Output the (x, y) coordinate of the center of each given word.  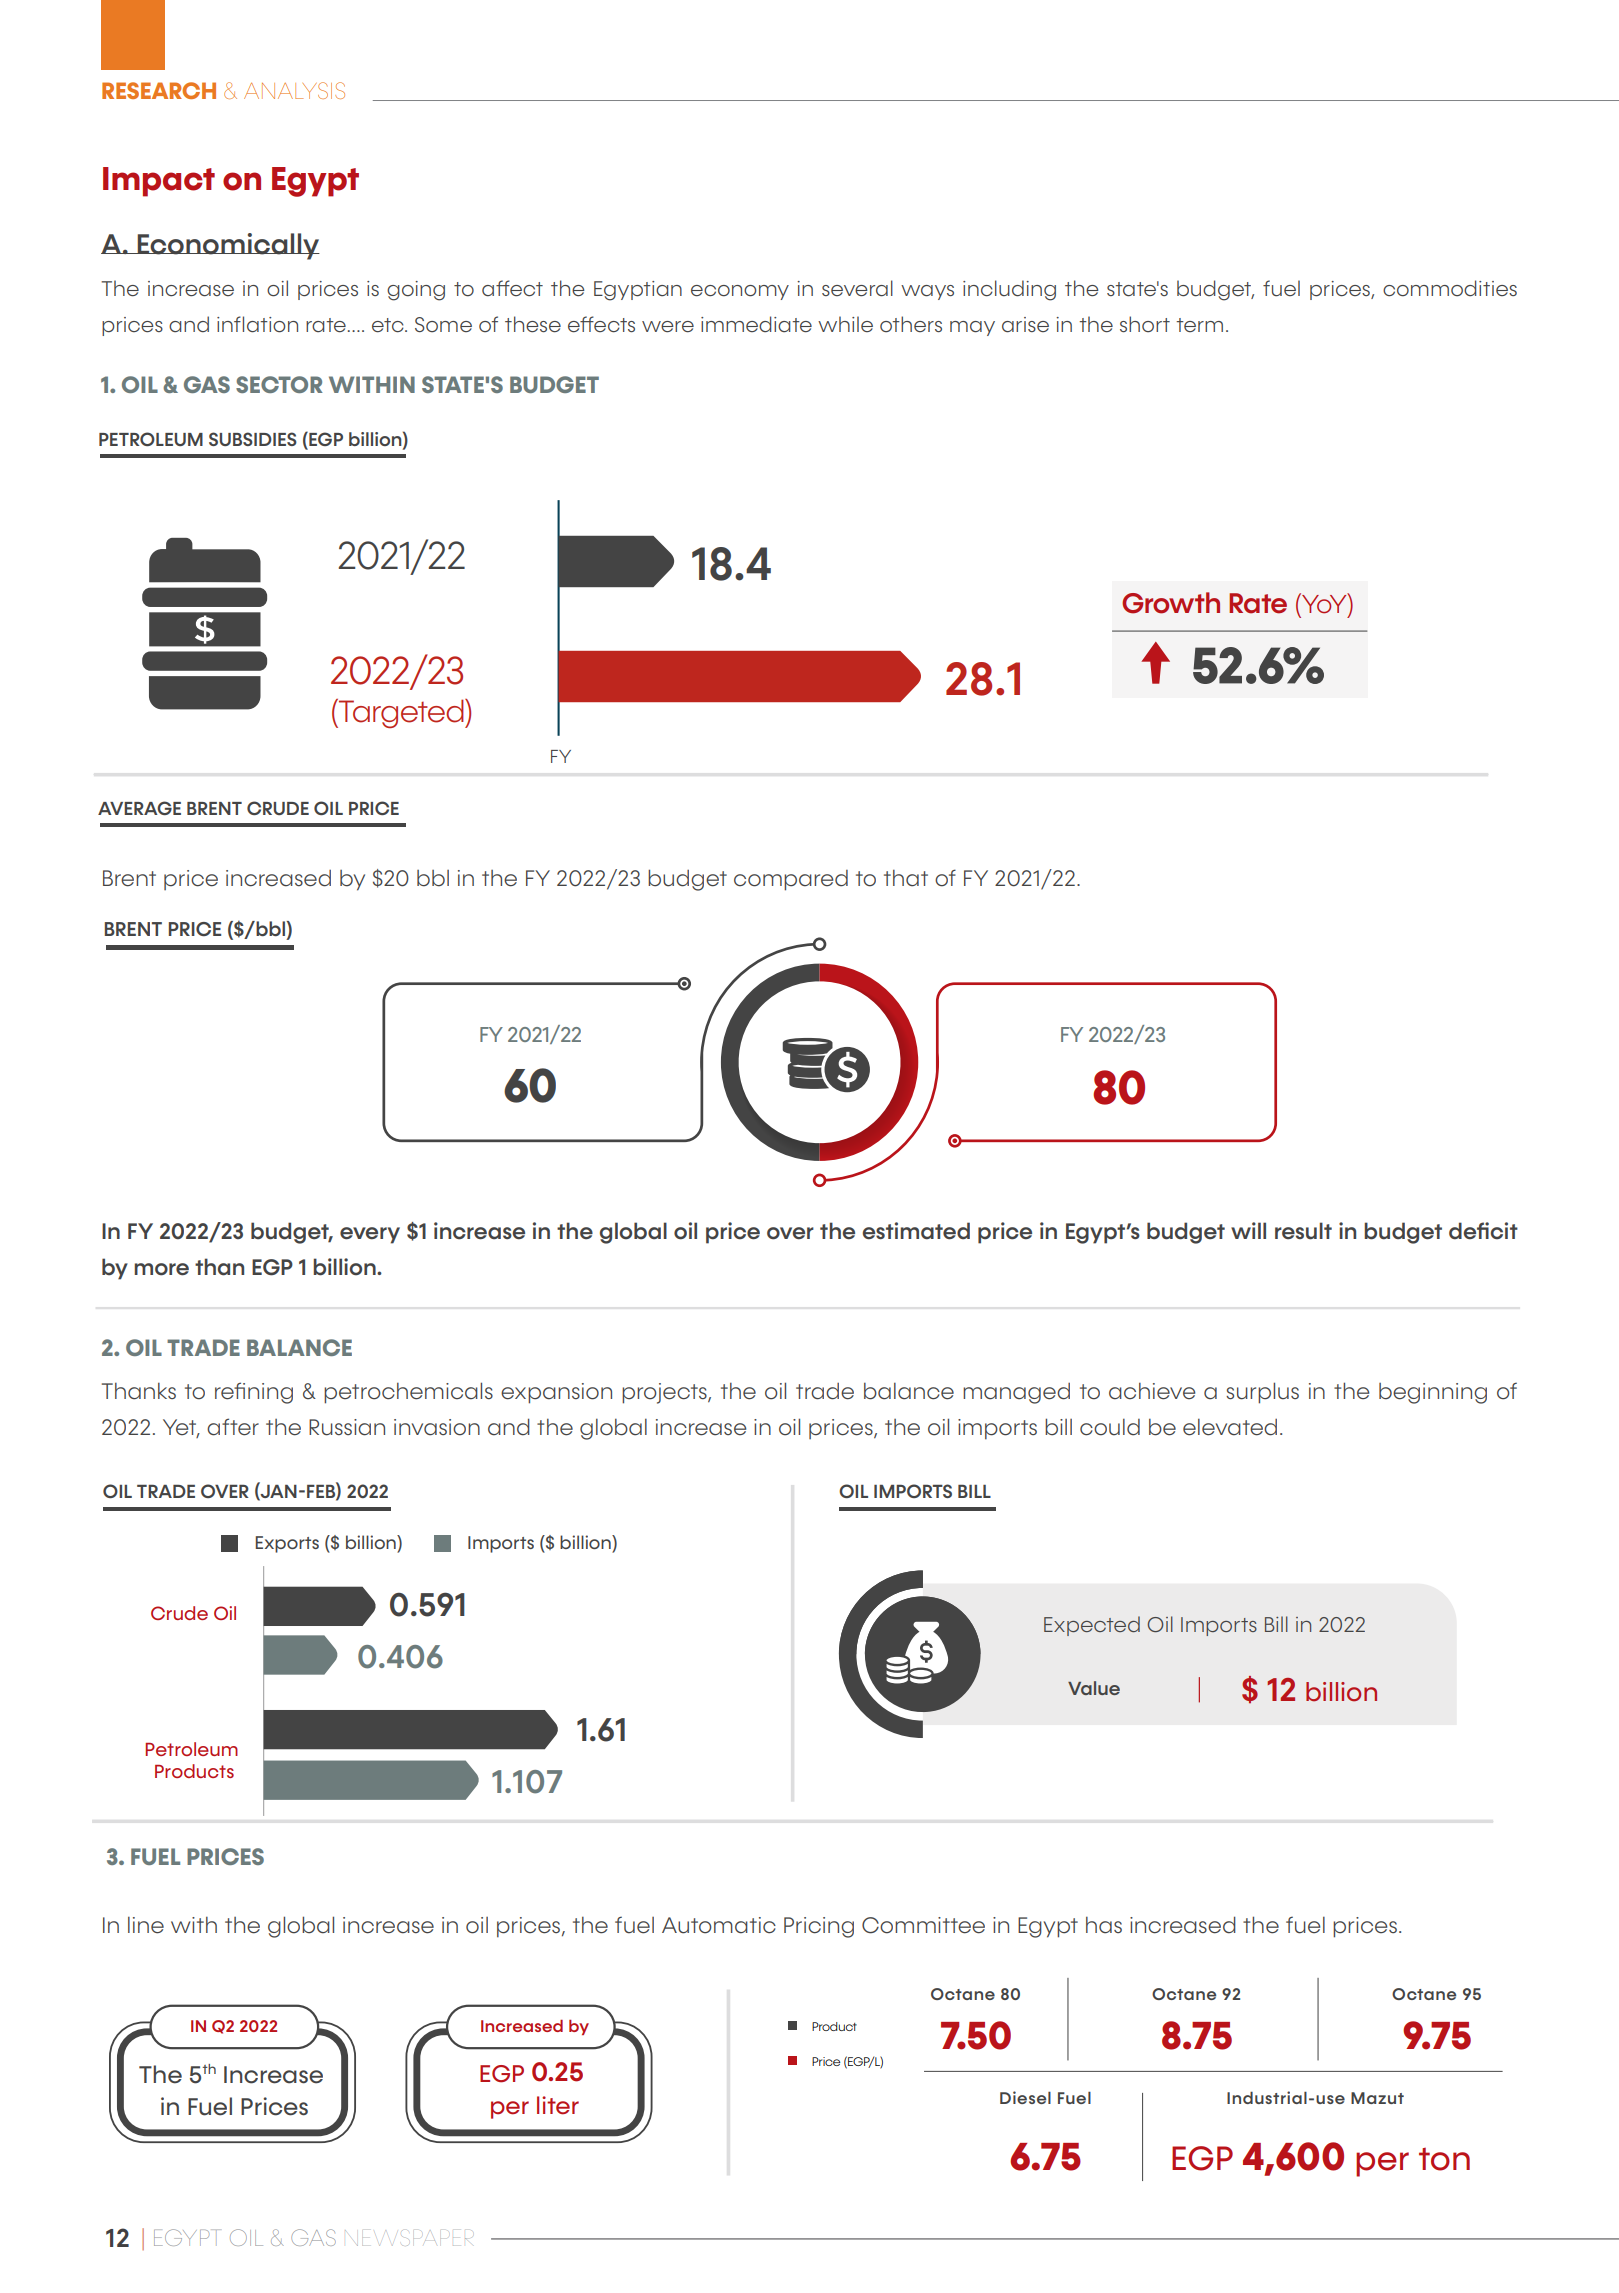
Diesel (1025, 2097)
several (857, 288)
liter (558, 2105)
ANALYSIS (294, 90)
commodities (1450, 288)
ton (1444, 2159)
